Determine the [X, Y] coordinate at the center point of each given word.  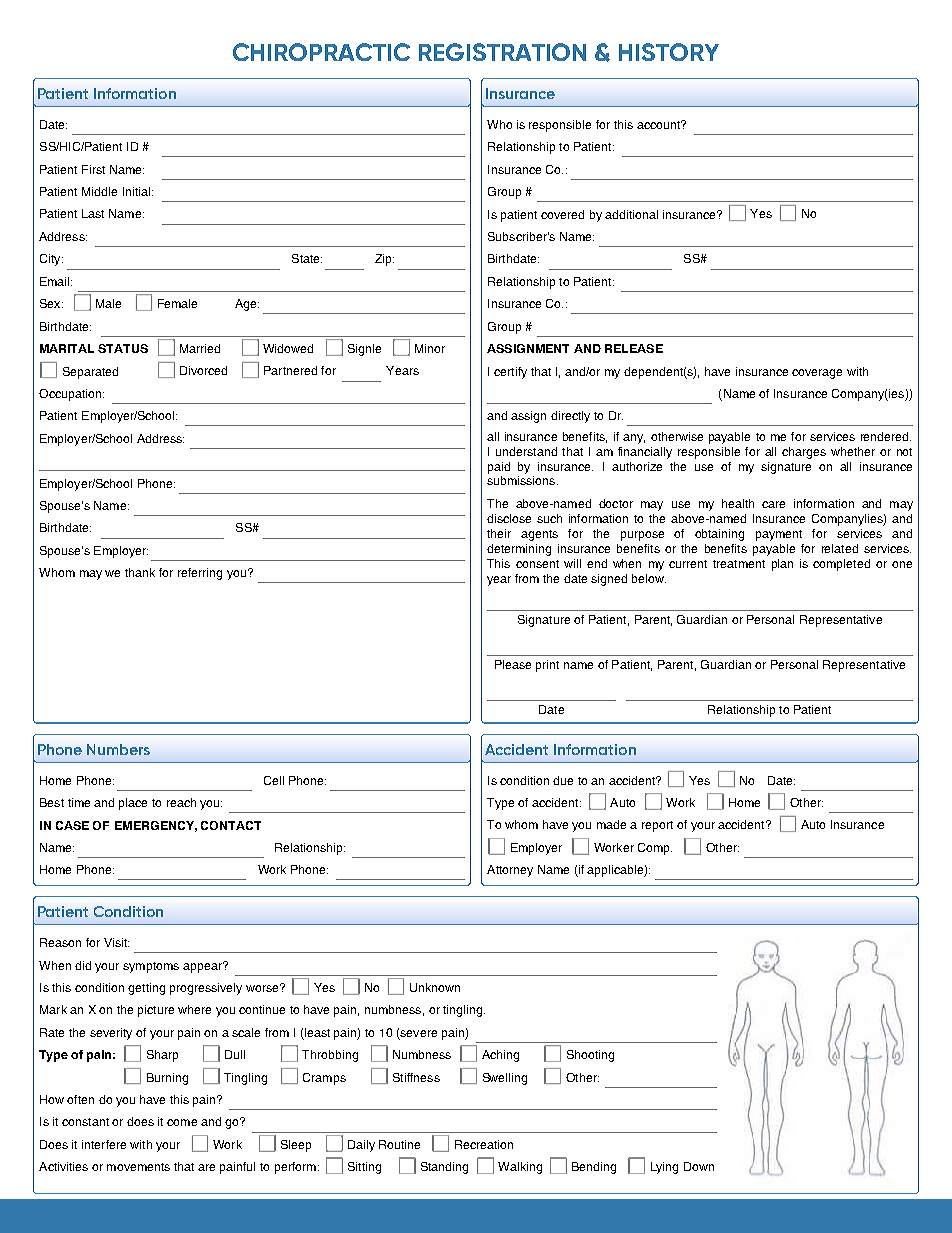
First [93, 169]
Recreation [484, 1144]
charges [804, 453]
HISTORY [669, 52]
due [563, 780]
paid [499, 468]
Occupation [71, 395]
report [657, 826]
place [133, 804]
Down [699, 1166]
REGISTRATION [502, 52]
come [182, 1122]
